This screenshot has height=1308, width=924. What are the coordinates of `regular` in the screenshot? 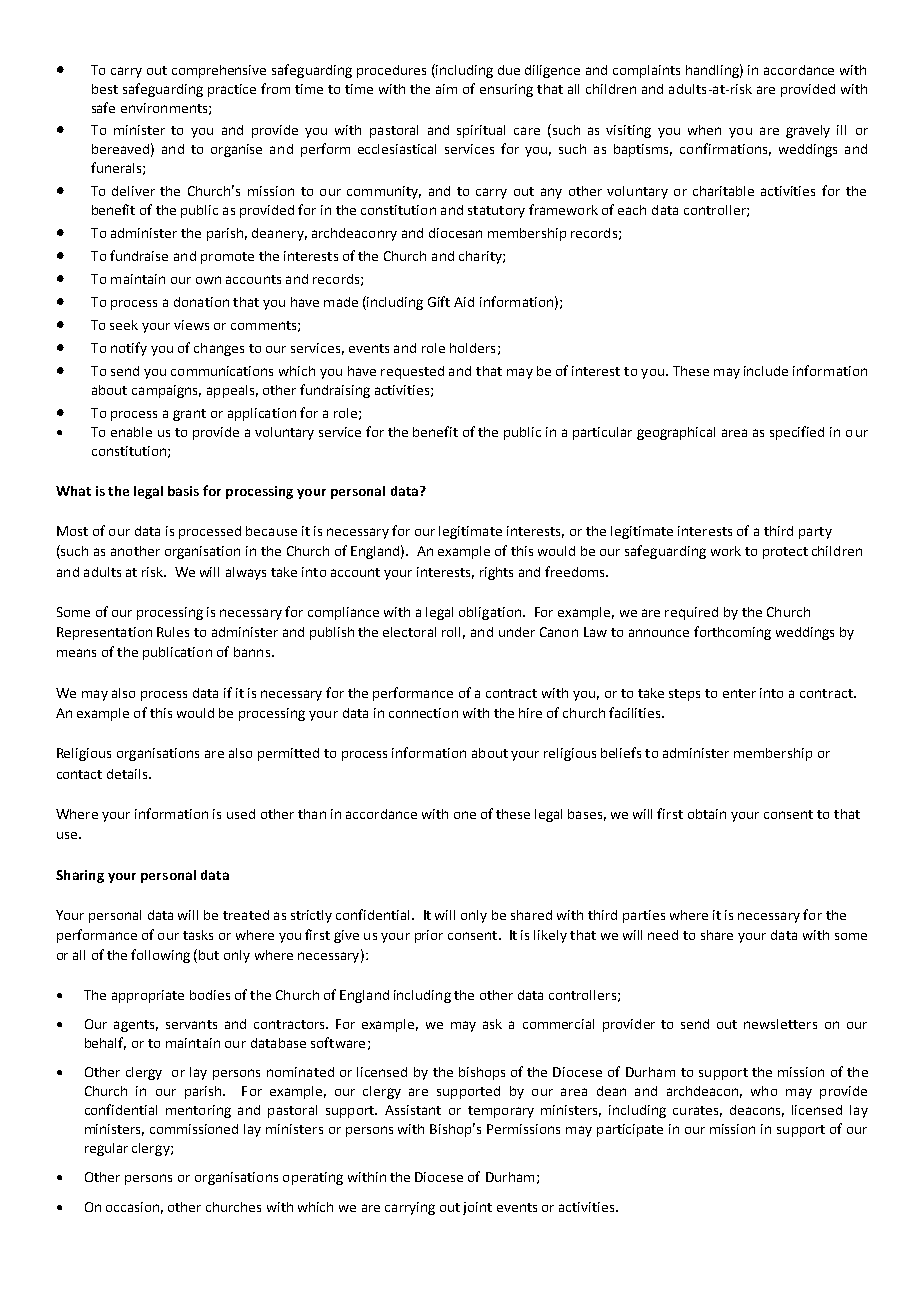 It's located at (106, 1149).
